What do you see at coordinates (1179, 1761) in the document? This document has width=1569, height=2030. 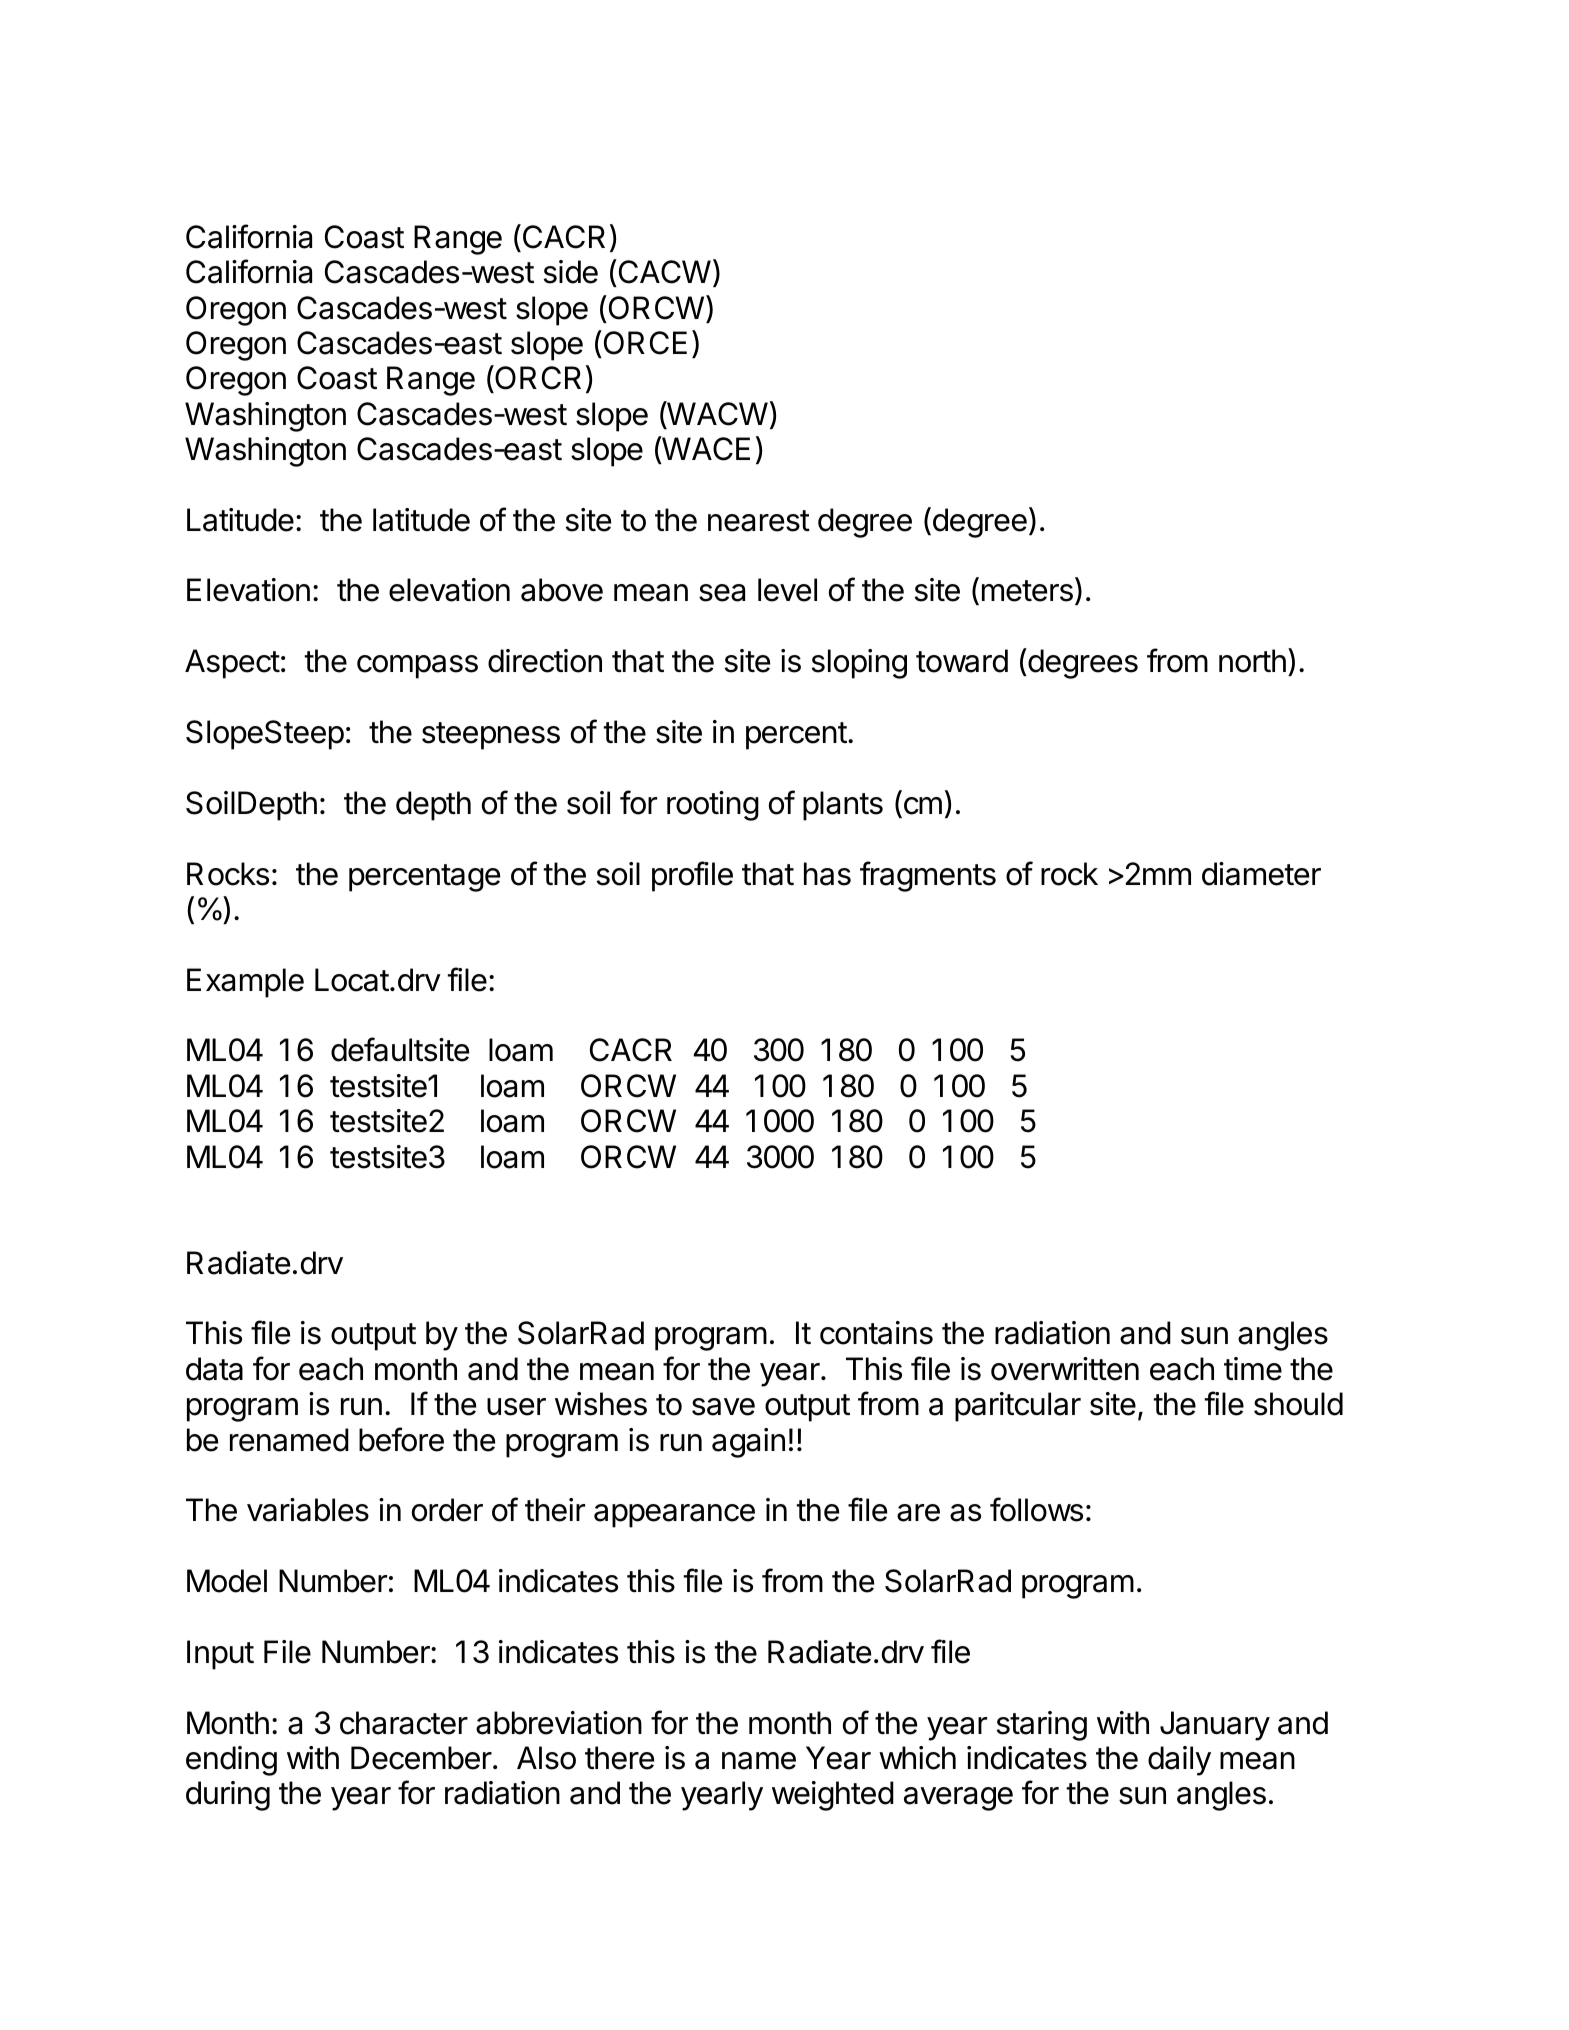 I see `daily` at bounding box center [1179, 1761].
